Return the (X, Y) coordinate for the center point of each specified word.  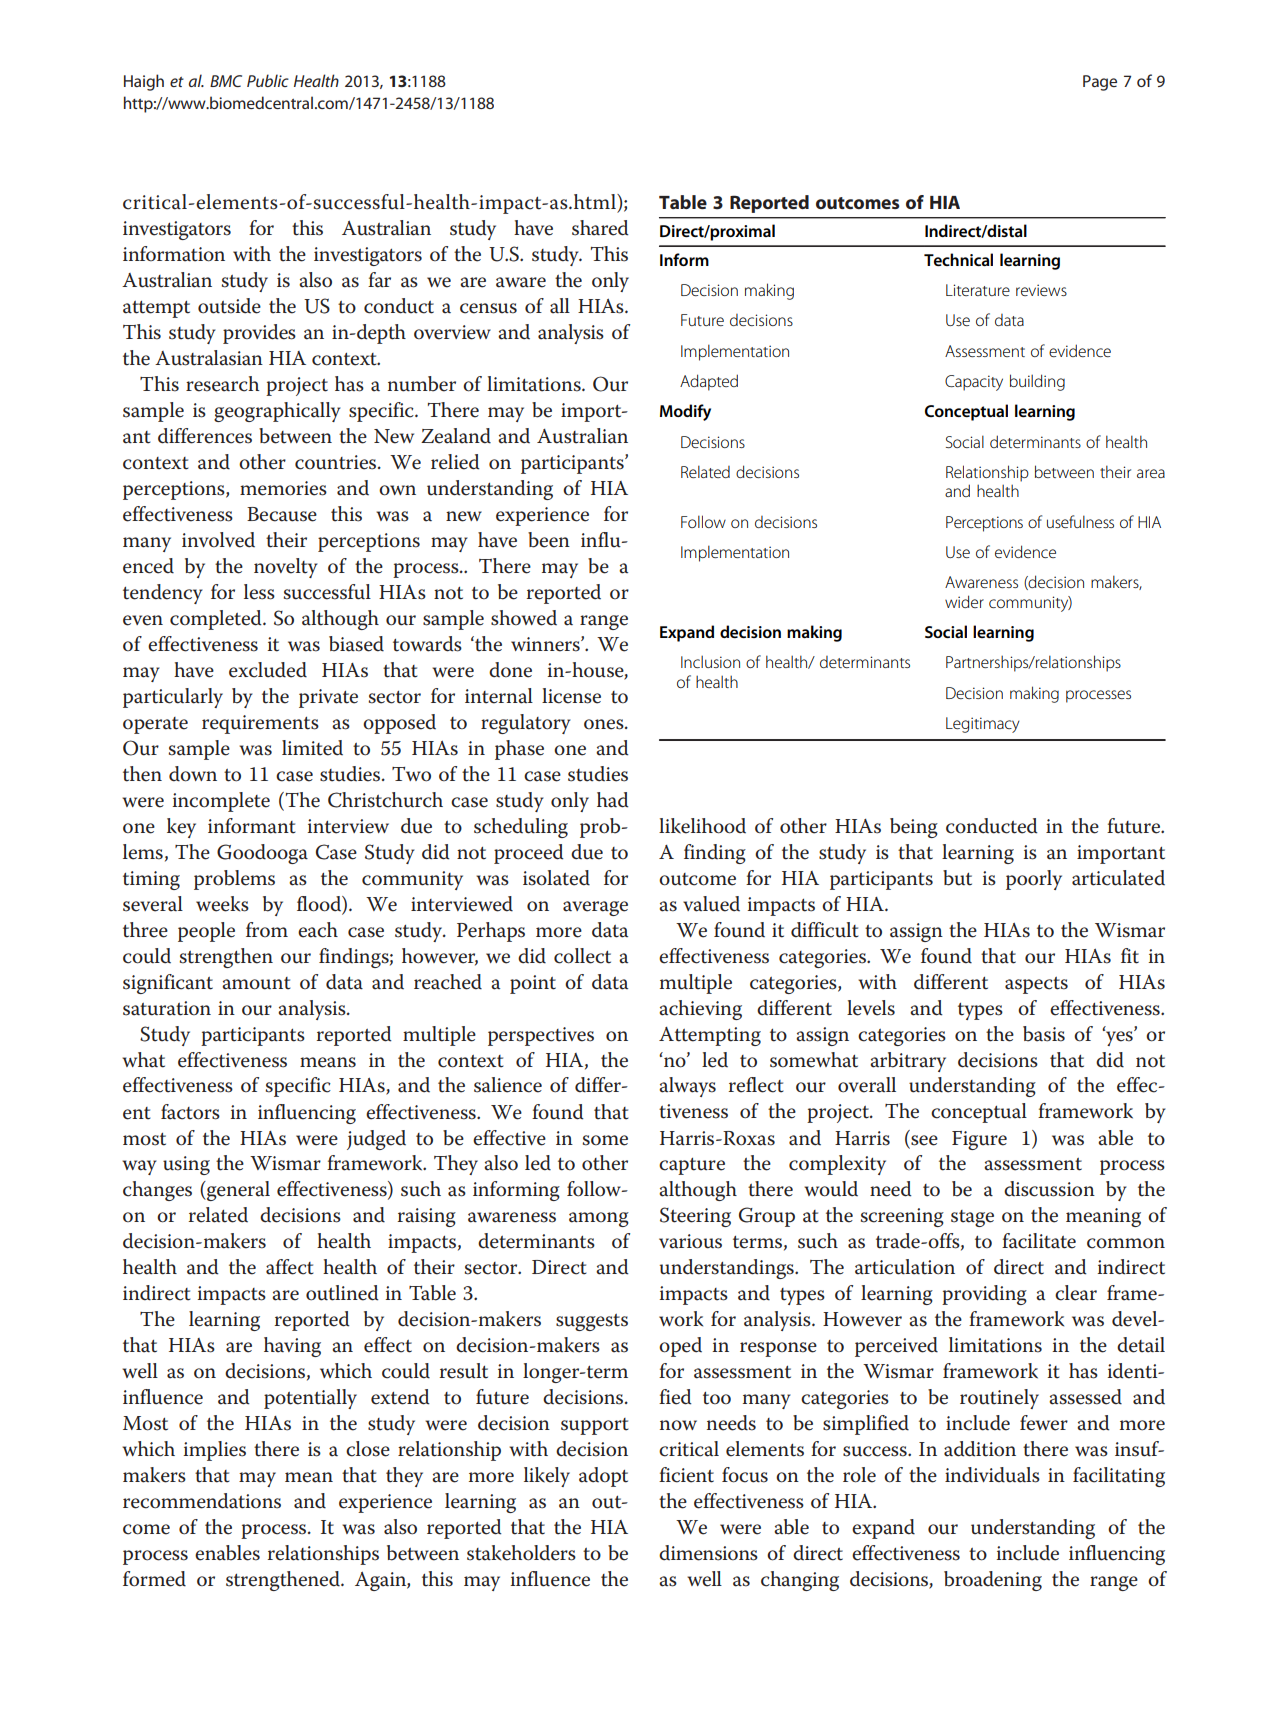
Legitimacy (983, 725)
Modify (685, 412)
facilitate (1039, 1241)
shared (600, 228)
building (1037, 382)
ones (605, 724)
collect (582, 956)
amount (256, 983)
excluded (268, 670)
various (690, 1241)
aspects (1036, 985)
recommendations (202, 1501)
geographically (277, 412)
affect (290, 1267)
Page (1100, 83)
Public (268, 80)
